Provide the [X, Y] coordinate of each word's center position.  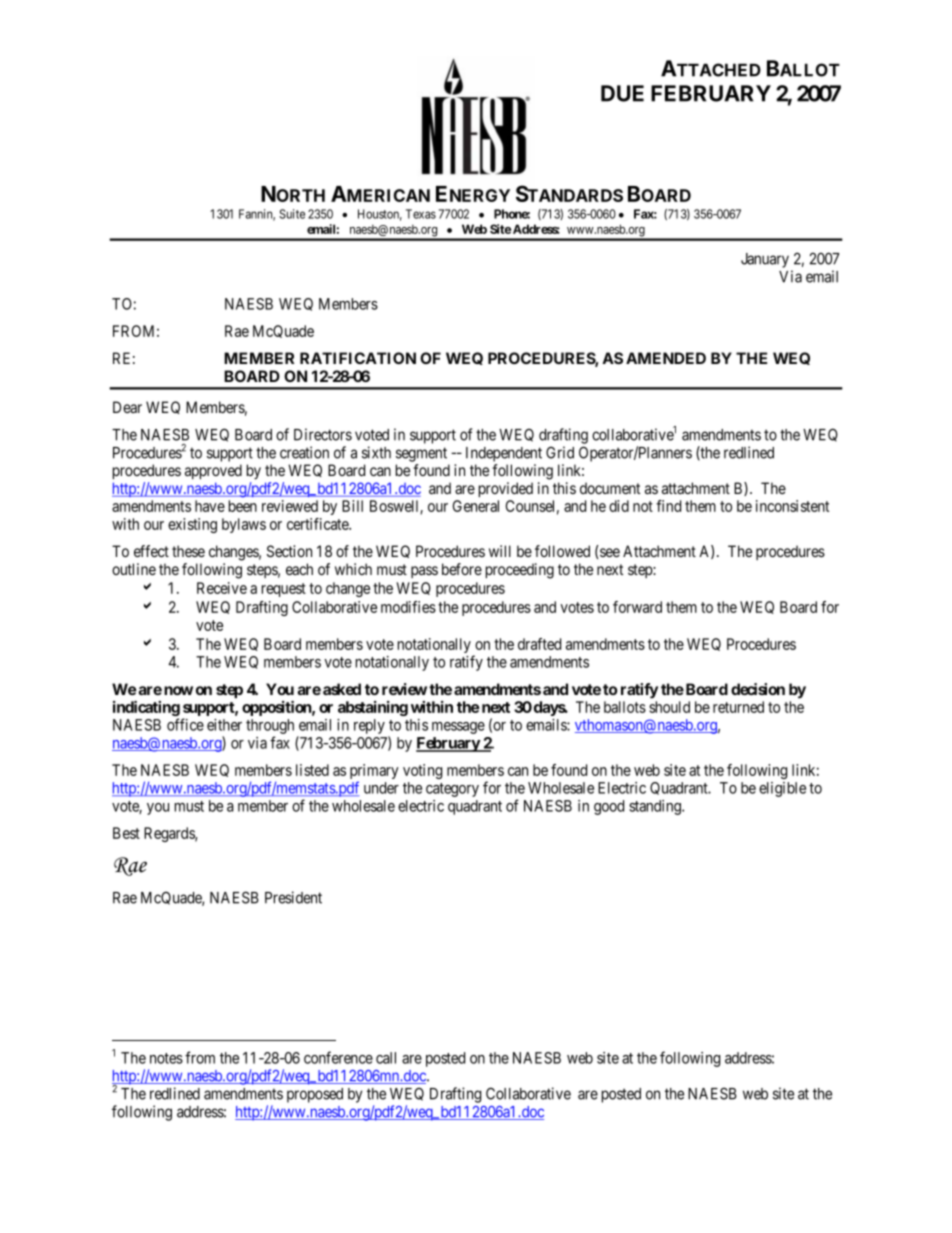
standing [656, 807]
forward [637, 607]
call [386, 1058]
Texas [421, 214]
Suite [292, 214]
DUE [622, 93]
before [462, 569]
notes [166, 1058]
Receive [222, 588]
